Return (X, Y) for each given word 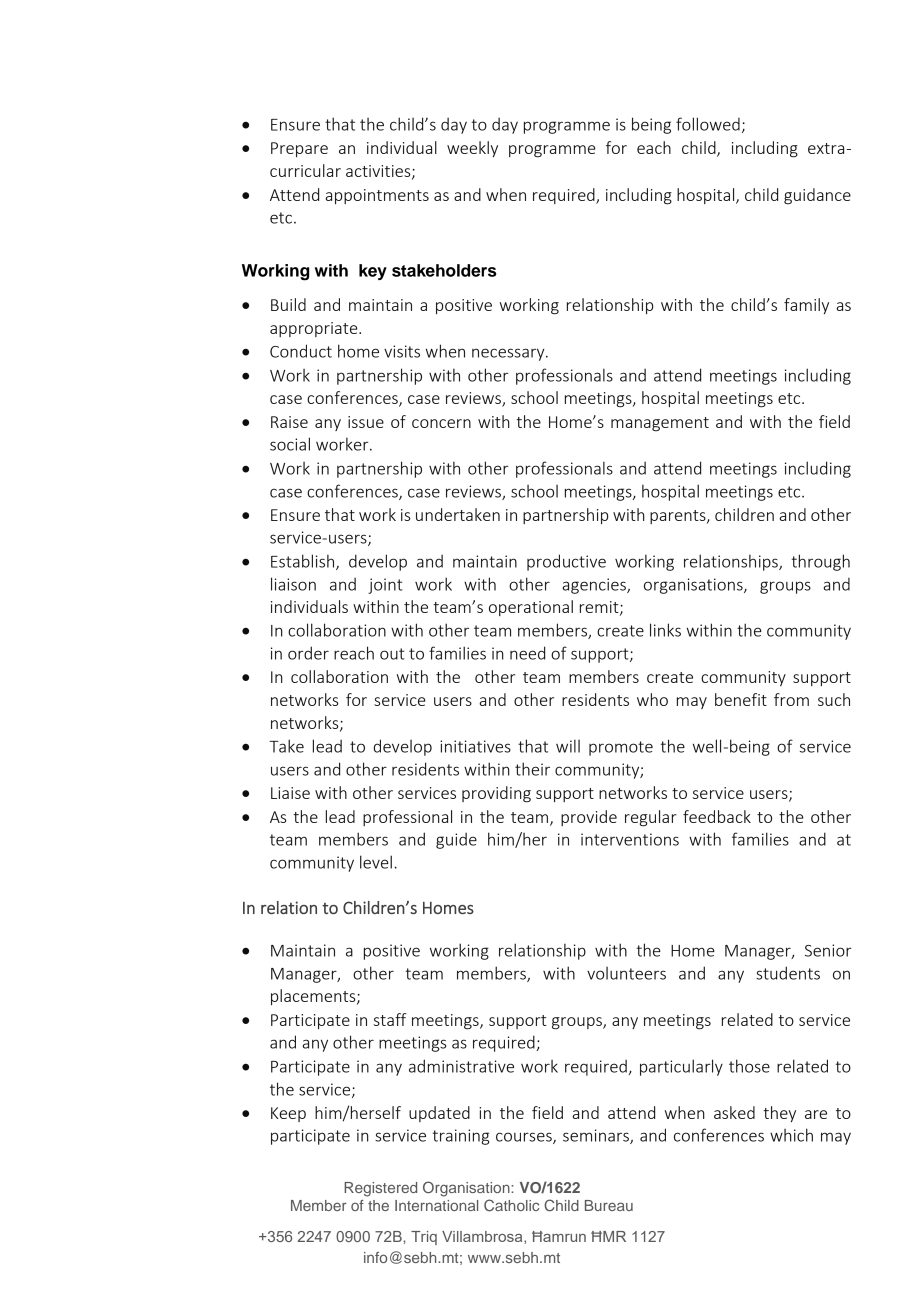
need (527, 653)
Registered (380, 1189)
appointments (377, 196)
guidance (817, 196)
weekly (472, 149)
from (791, 699)
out (392, 654)
